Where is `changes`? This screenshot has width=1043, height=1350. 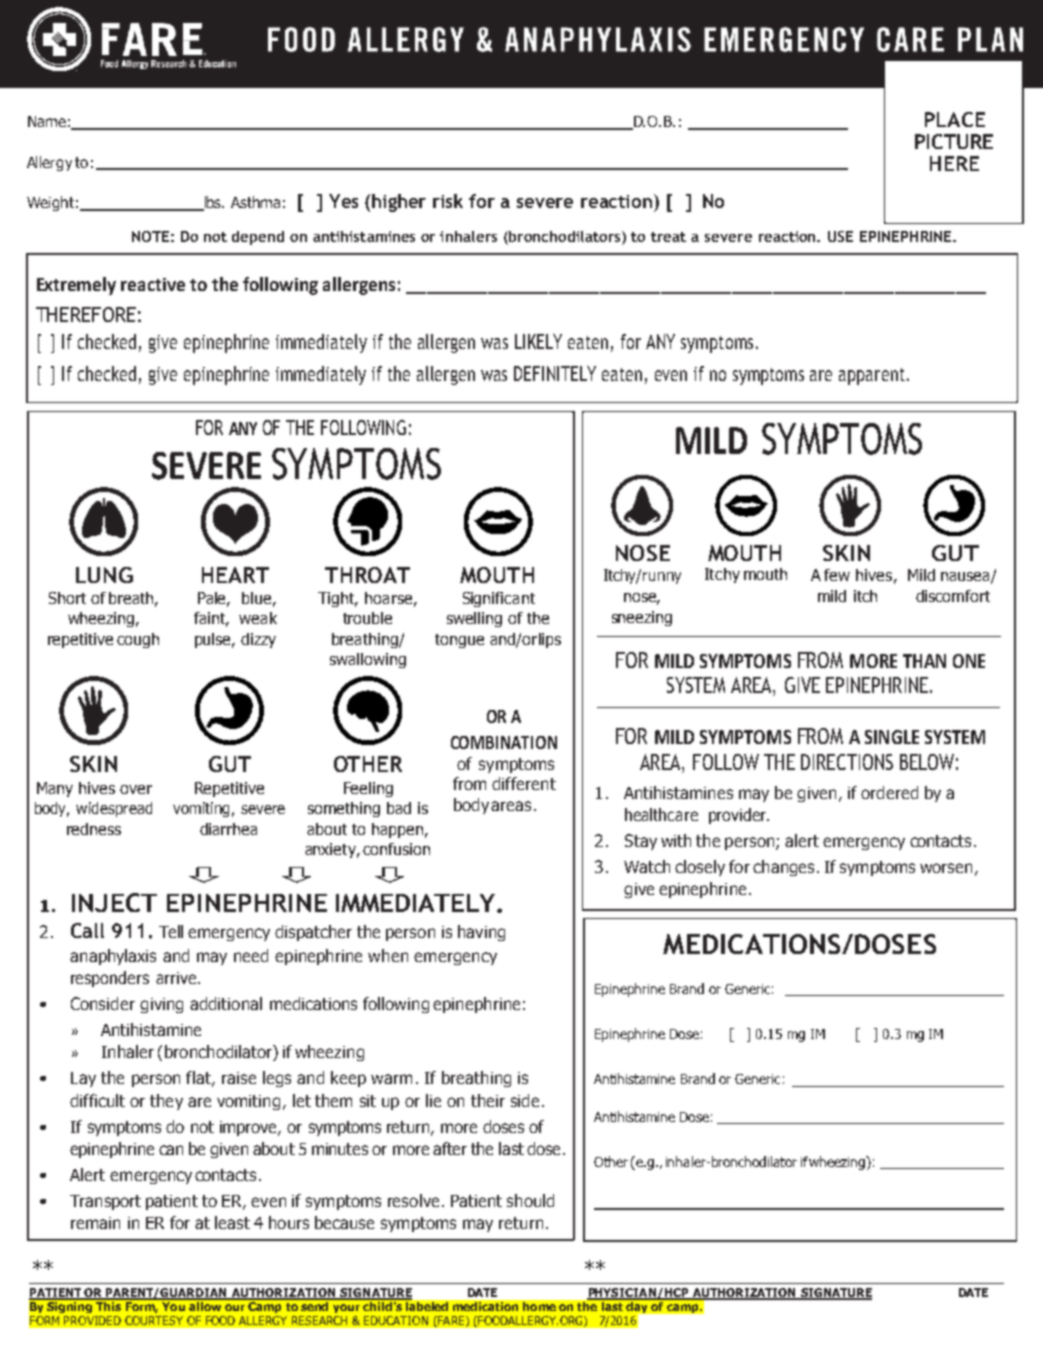 changes is located at coordinates (783, 868).
